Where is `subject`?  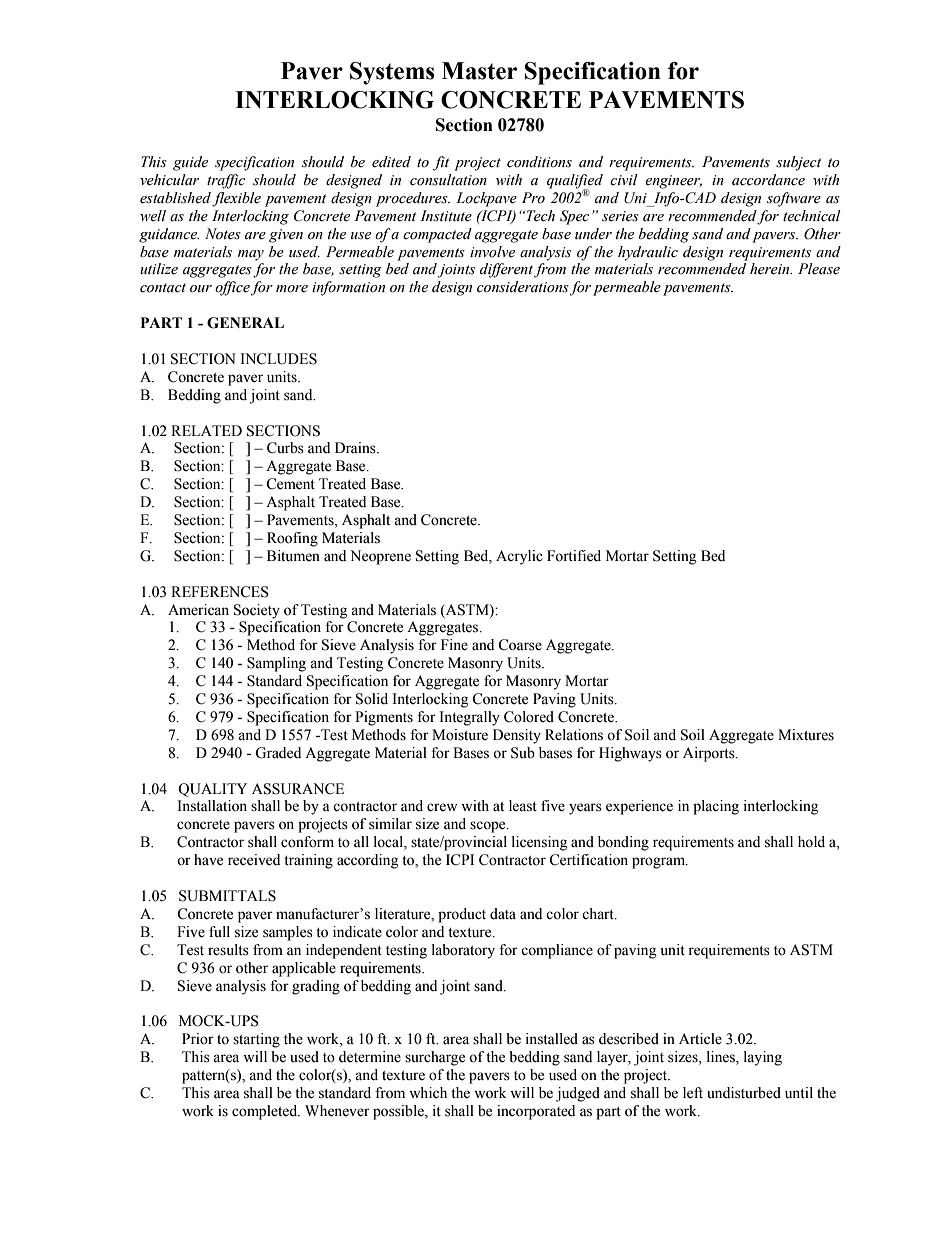
subject is located at coordinates (798, 163).
